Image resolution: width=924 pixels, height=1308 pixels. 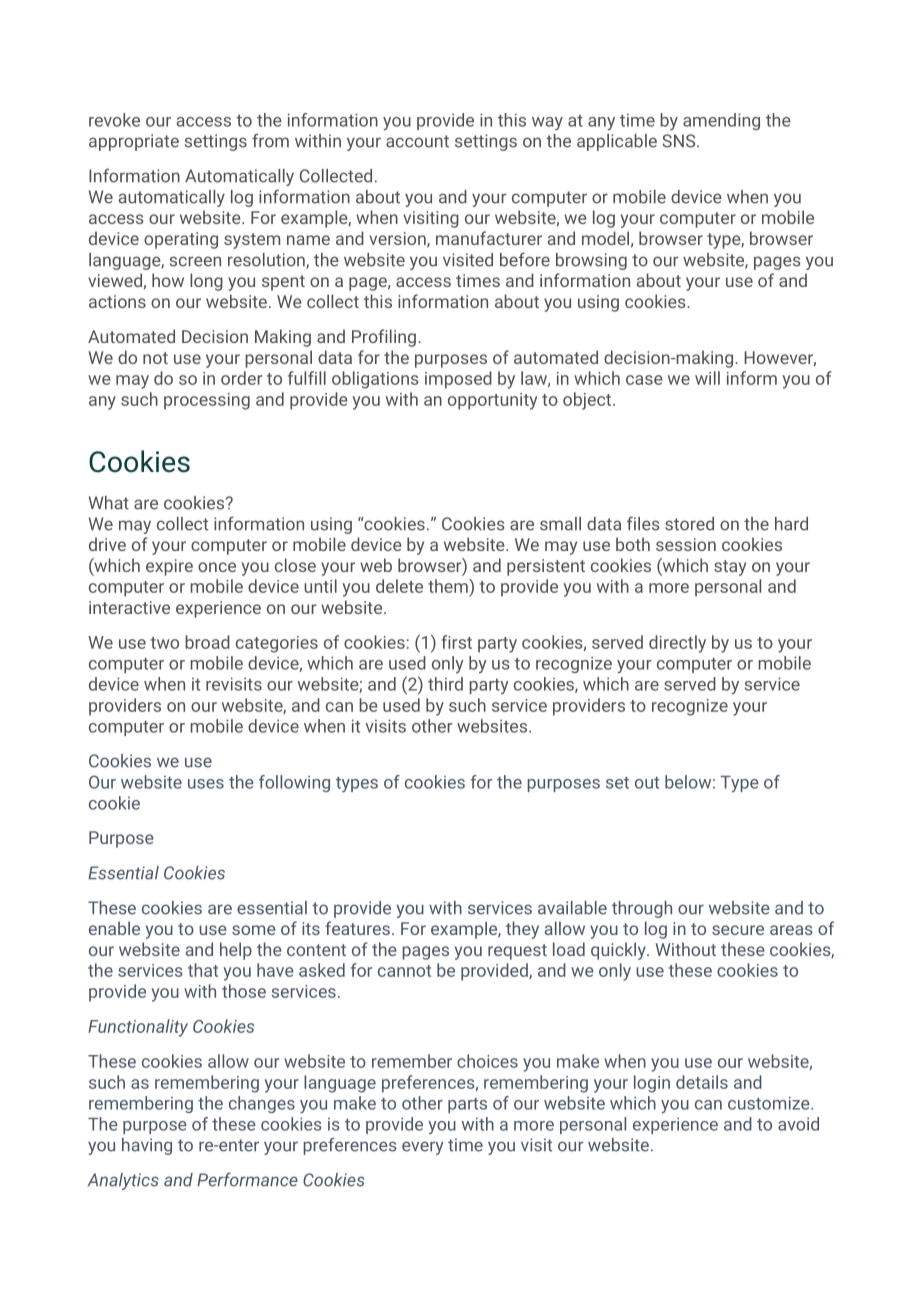 I want to click on having, so click(x=147, y=1146).
